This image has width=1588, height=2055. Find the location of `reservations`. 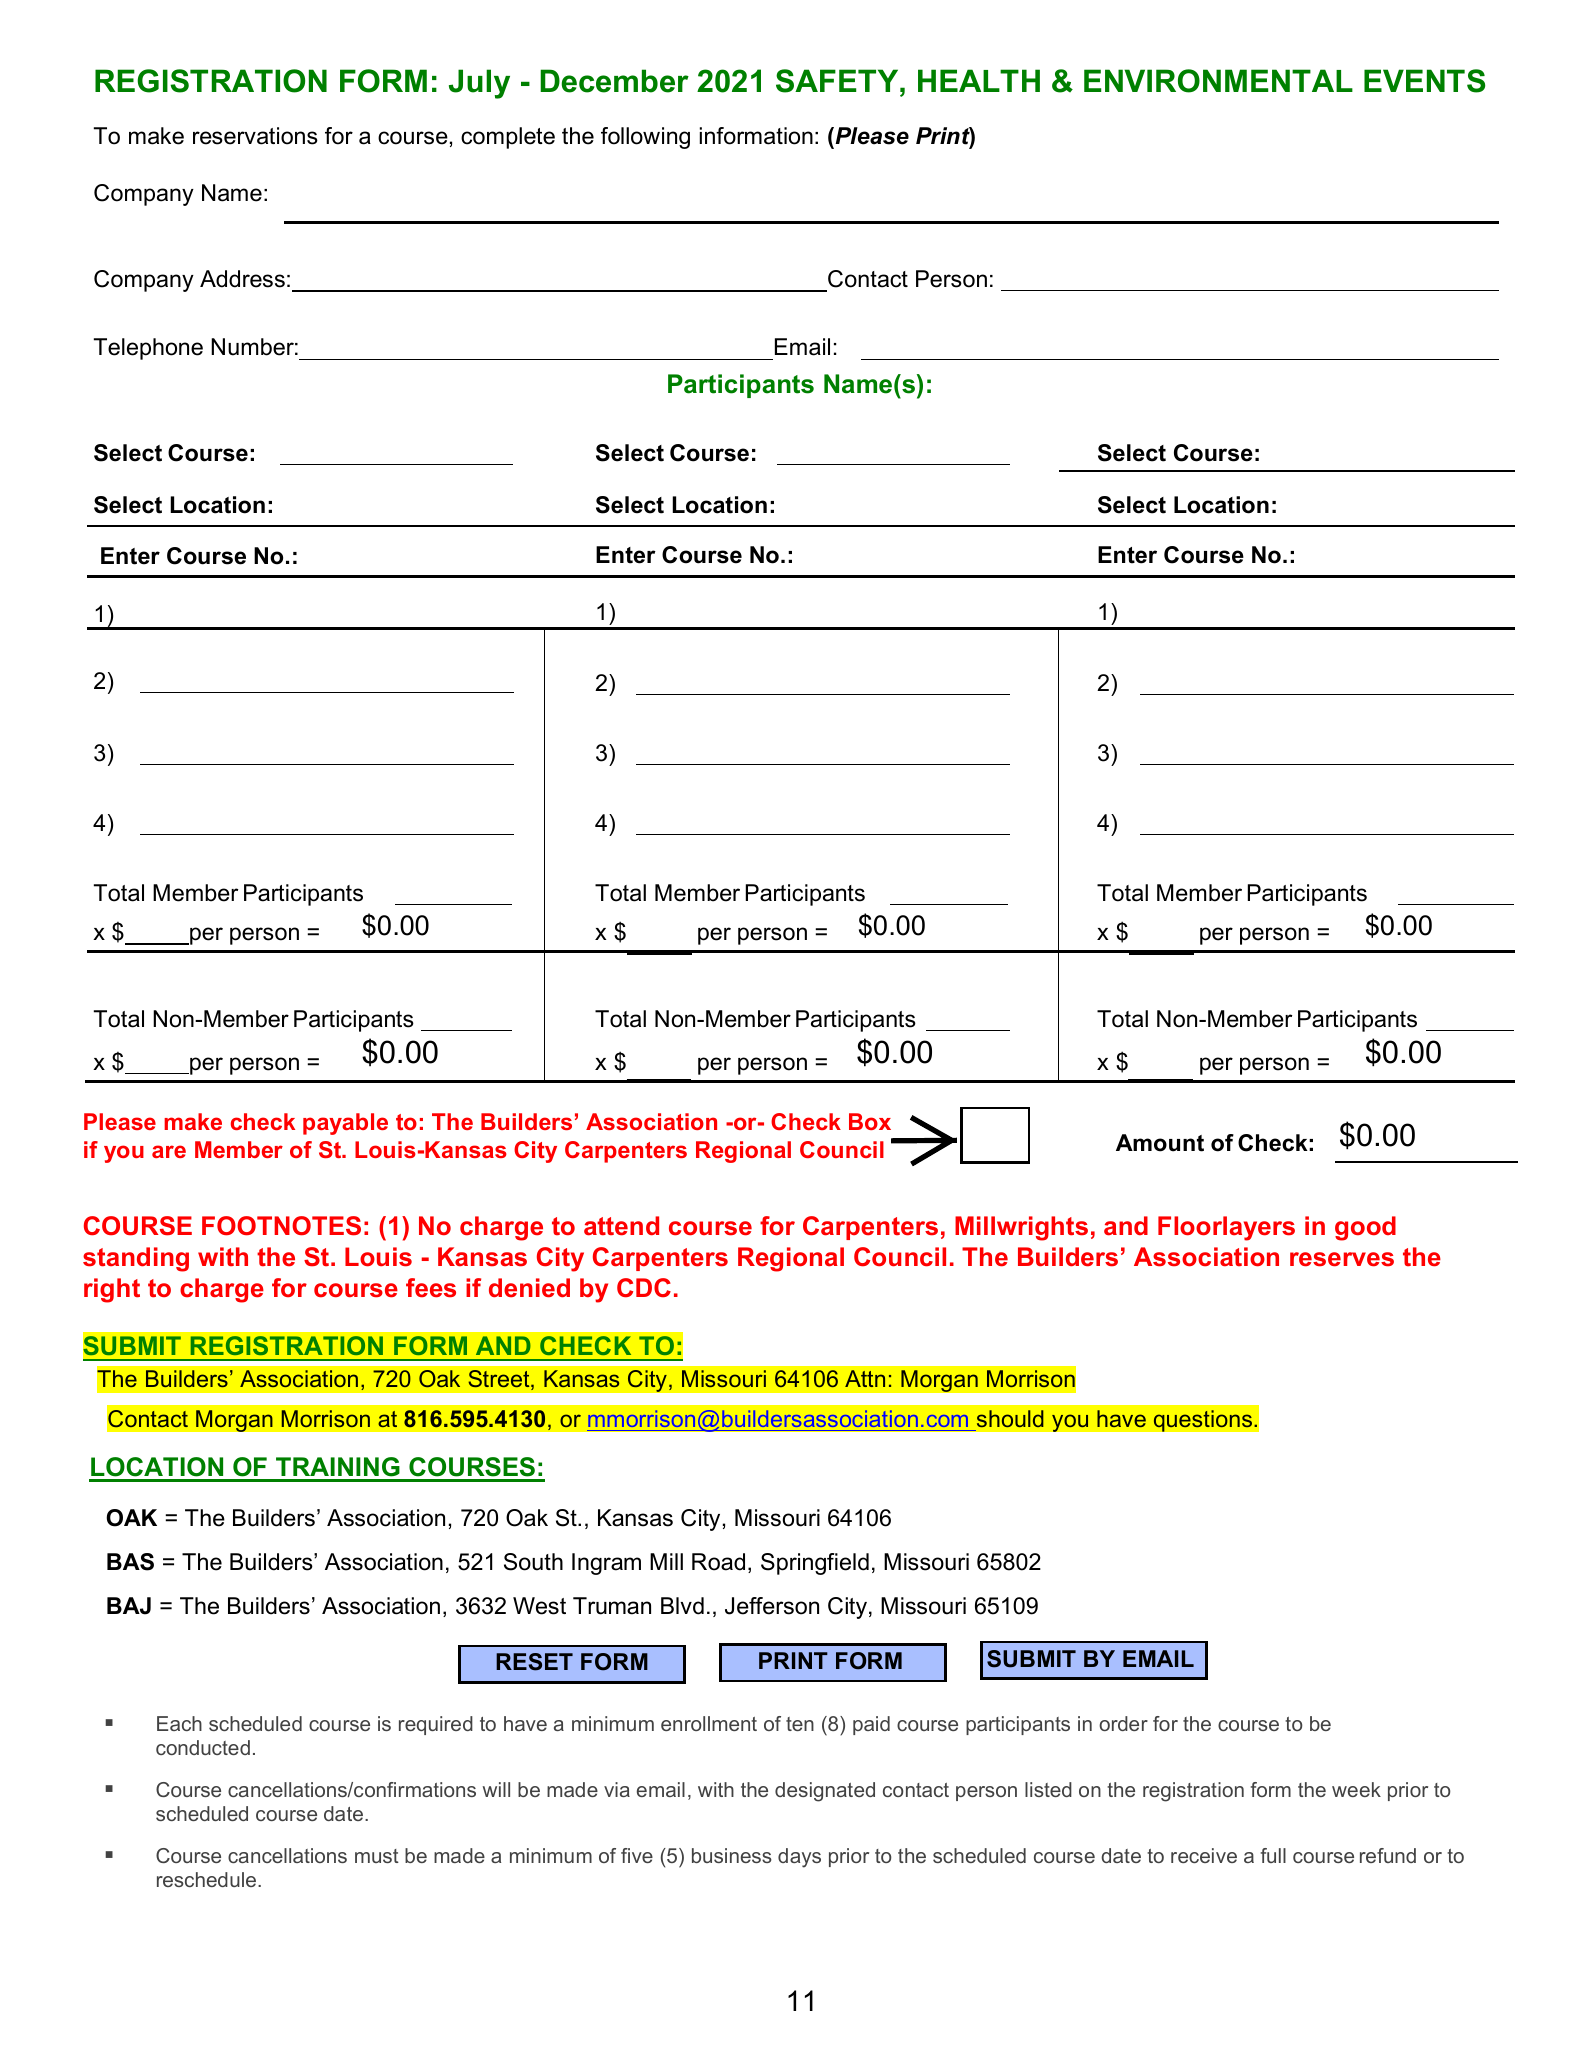

reservations is located at coordinates (255, 136).
